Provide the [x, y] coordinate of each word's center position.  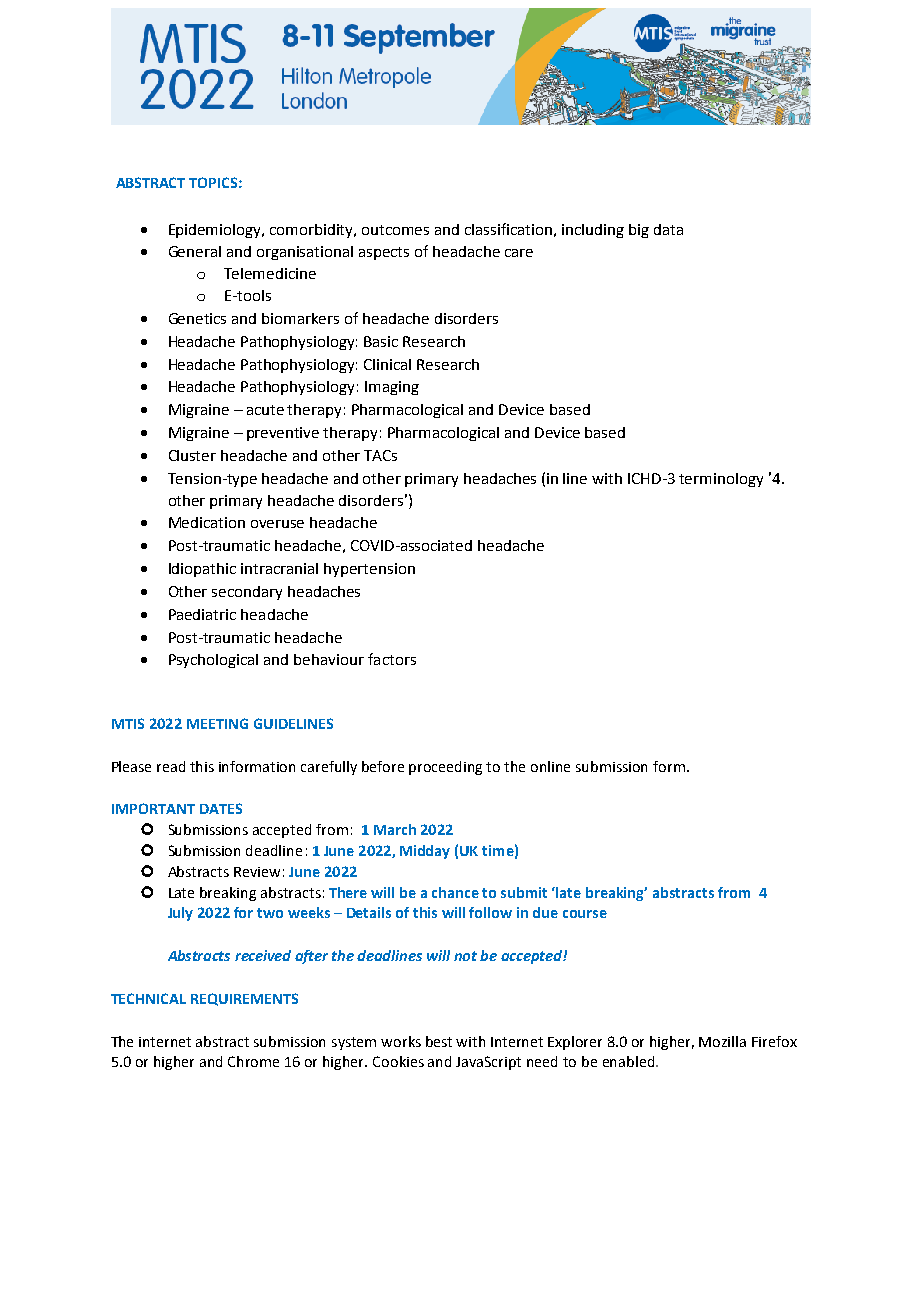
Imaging [392, 388]
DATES [221, 808]
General [195, 251]
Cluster [192, 455]
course [585, 914]
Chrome [253, 1061]
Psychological [213, 661]
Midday [425, 852]
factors [392, 659]
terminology [721, 480]
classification [508, 229]
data [668, 229]
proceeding [445, 768]
